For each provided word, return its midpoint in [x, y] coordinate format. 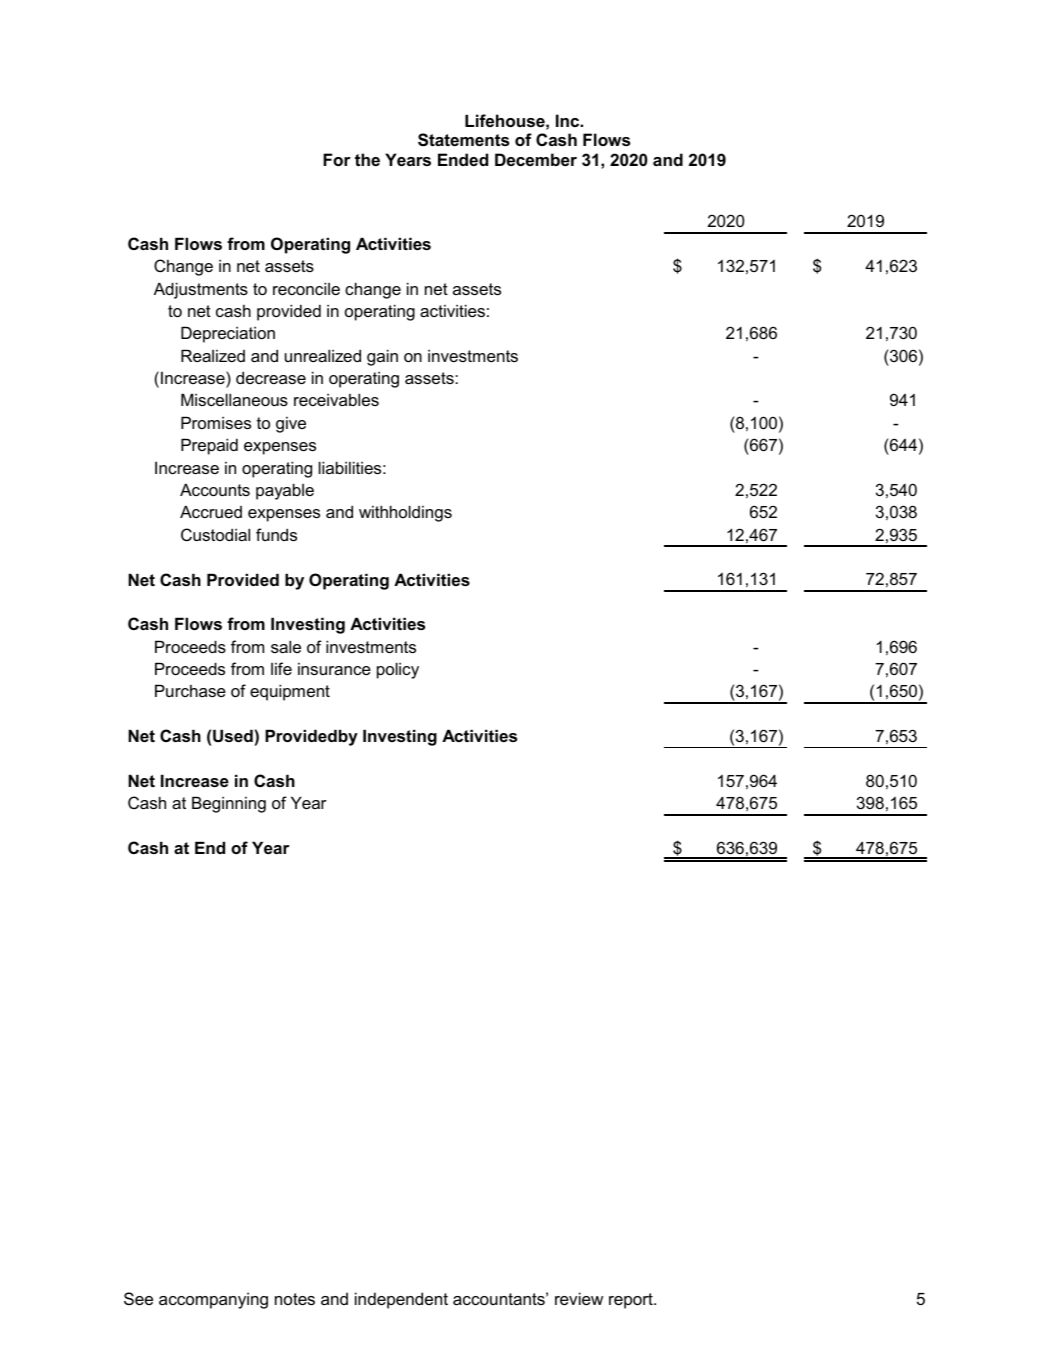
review [579, 1298]
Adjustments [201, 290]
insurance [334, 669]
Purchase [190, 690]
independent [401, 1300]
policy [398, 670]
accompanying [213, 1300]
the [367, 159]
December [536, 159]
